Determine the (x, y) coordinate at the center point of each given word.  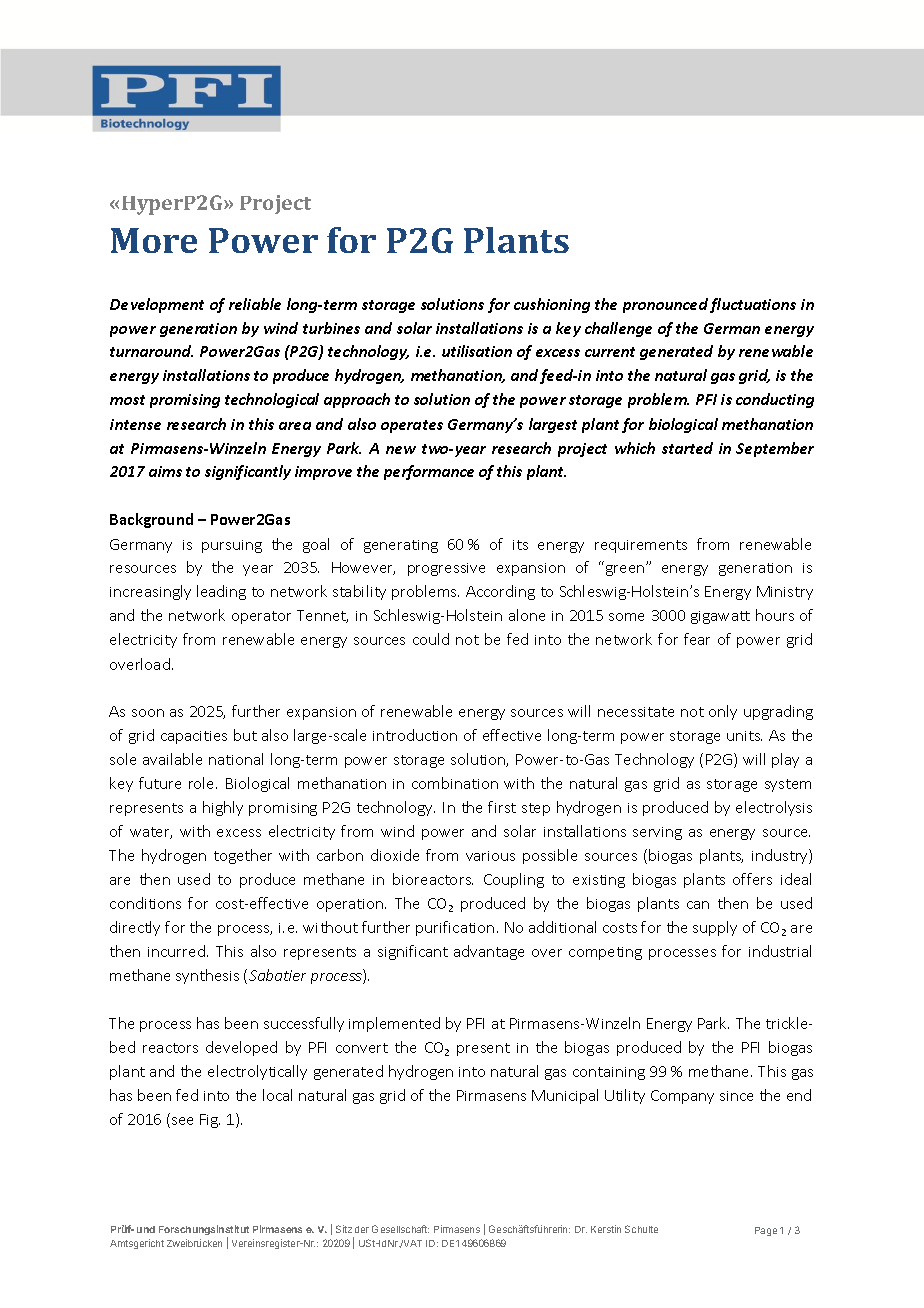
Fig (210, 1121)
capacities (194, 737)
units (744, 736)
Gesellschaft (400, 1229)
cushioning (552, 305)
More (154, 240)
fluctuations (753, 305)
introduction (415, 735)
